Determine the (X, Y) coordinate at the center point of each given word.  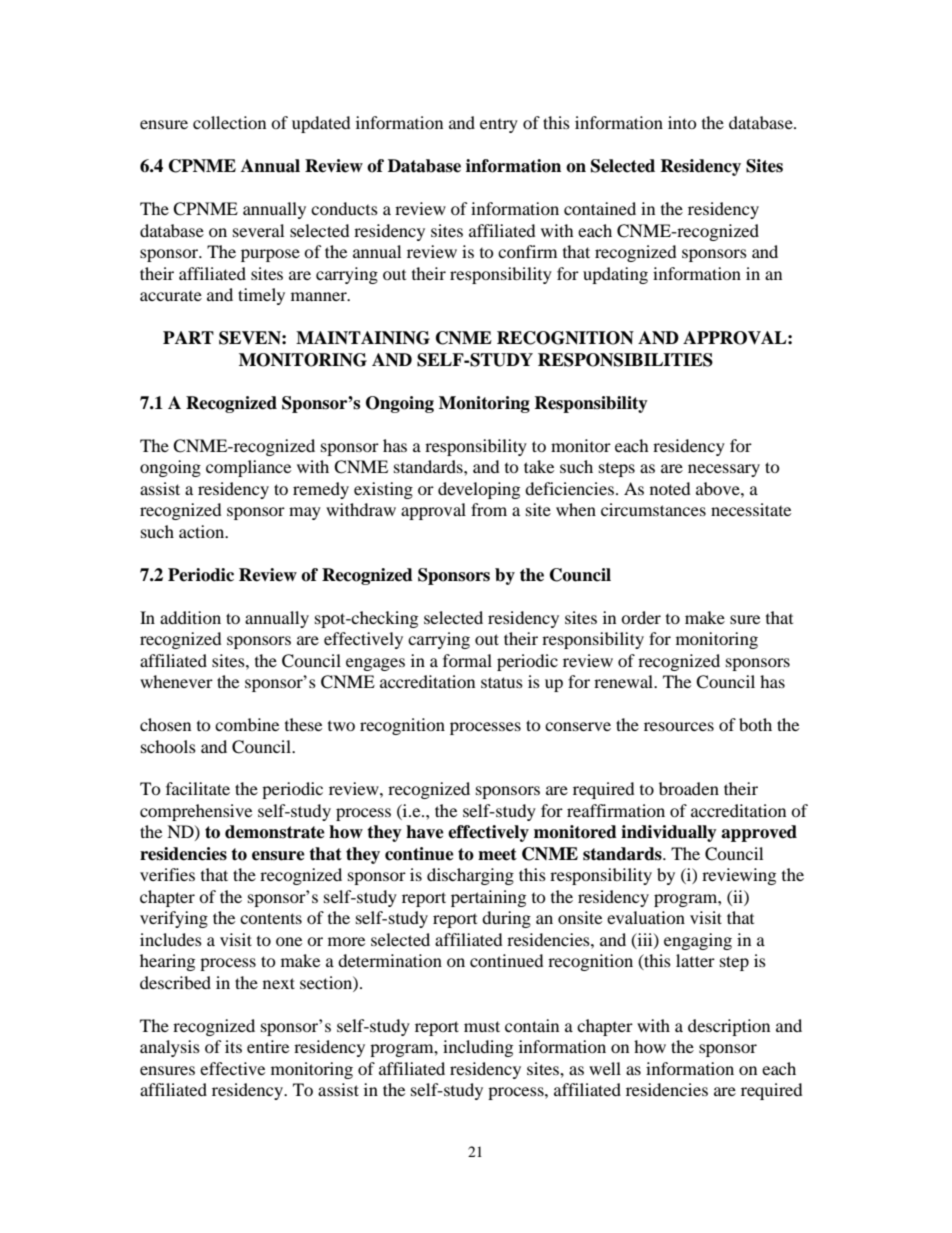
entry (499, 126)
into (682, 122)
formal (467, 660)
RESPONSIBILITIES (625, 360)
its (233, 1046)
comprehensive (196, 812)
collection (229, 122)
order (641, 617)
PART (188, 337)
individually (669, 833)
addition (190, 617)
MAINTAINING (363, 338)
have (425, 832)
